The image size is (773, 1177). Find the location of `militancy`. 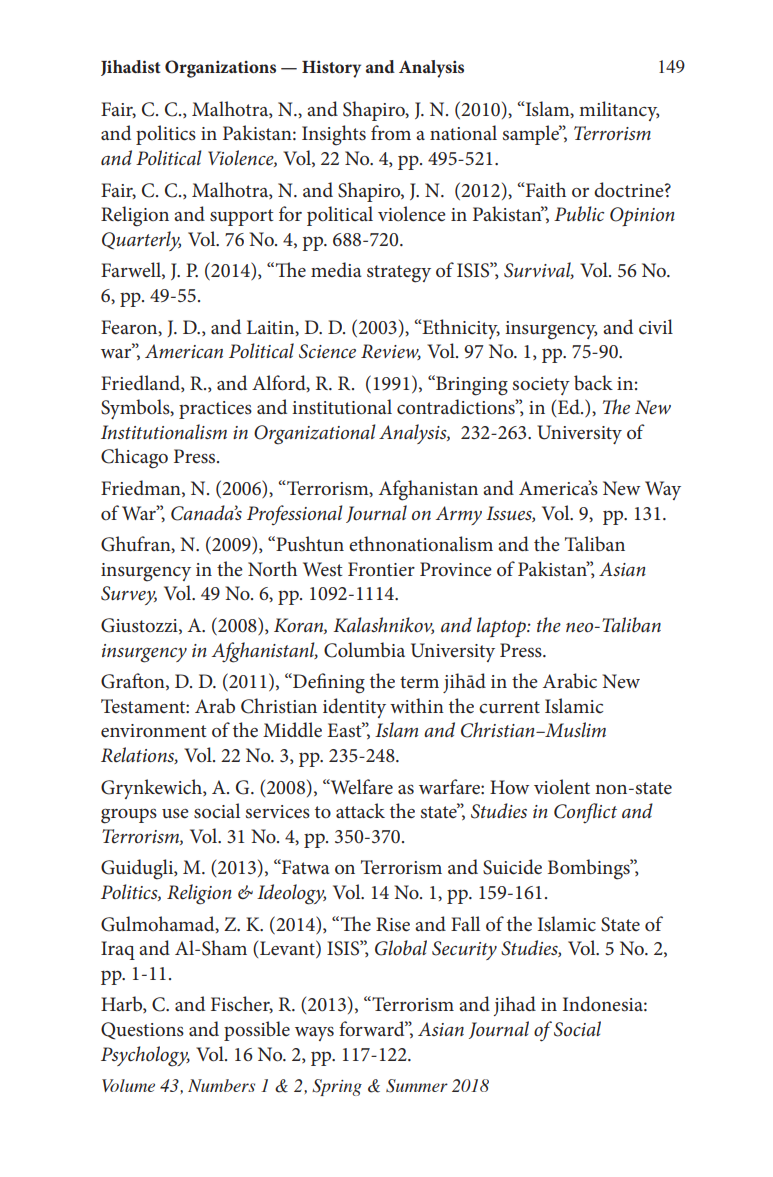

militancy is located at coordinates (619, 111).
